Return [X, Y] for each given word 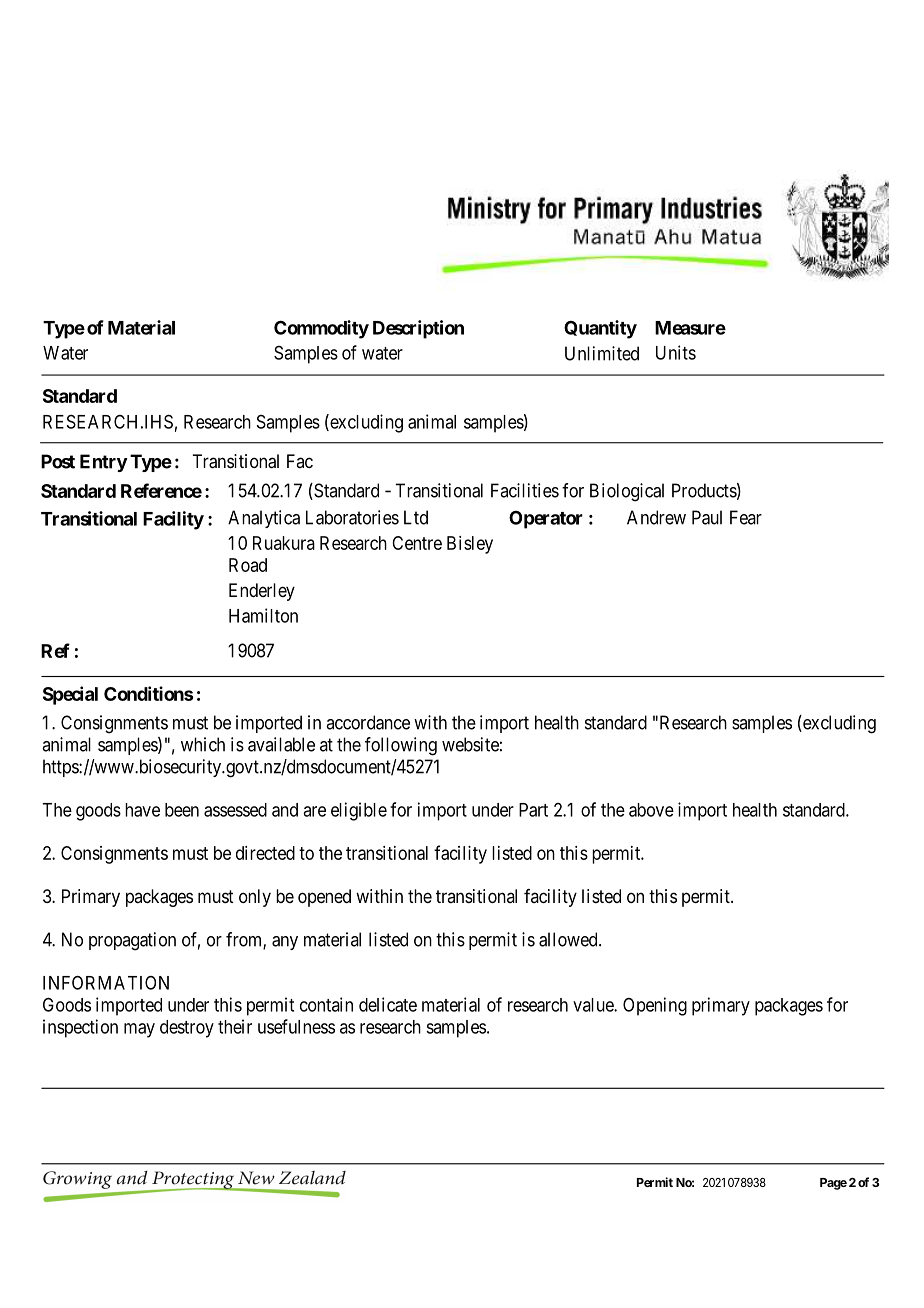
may [139, 1030]
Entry [104, 463]
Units [676, 352]
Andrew [656, 517]
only [255, 898]
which [203, 744]
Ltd [416, 517]
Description [418, 329]
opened [324, 898]
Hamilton [263, 615]
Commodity [321, 329]
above [651, 810]
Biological [627, 492]
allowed [569, 939]
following [401, 746]
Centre [417, 543]
